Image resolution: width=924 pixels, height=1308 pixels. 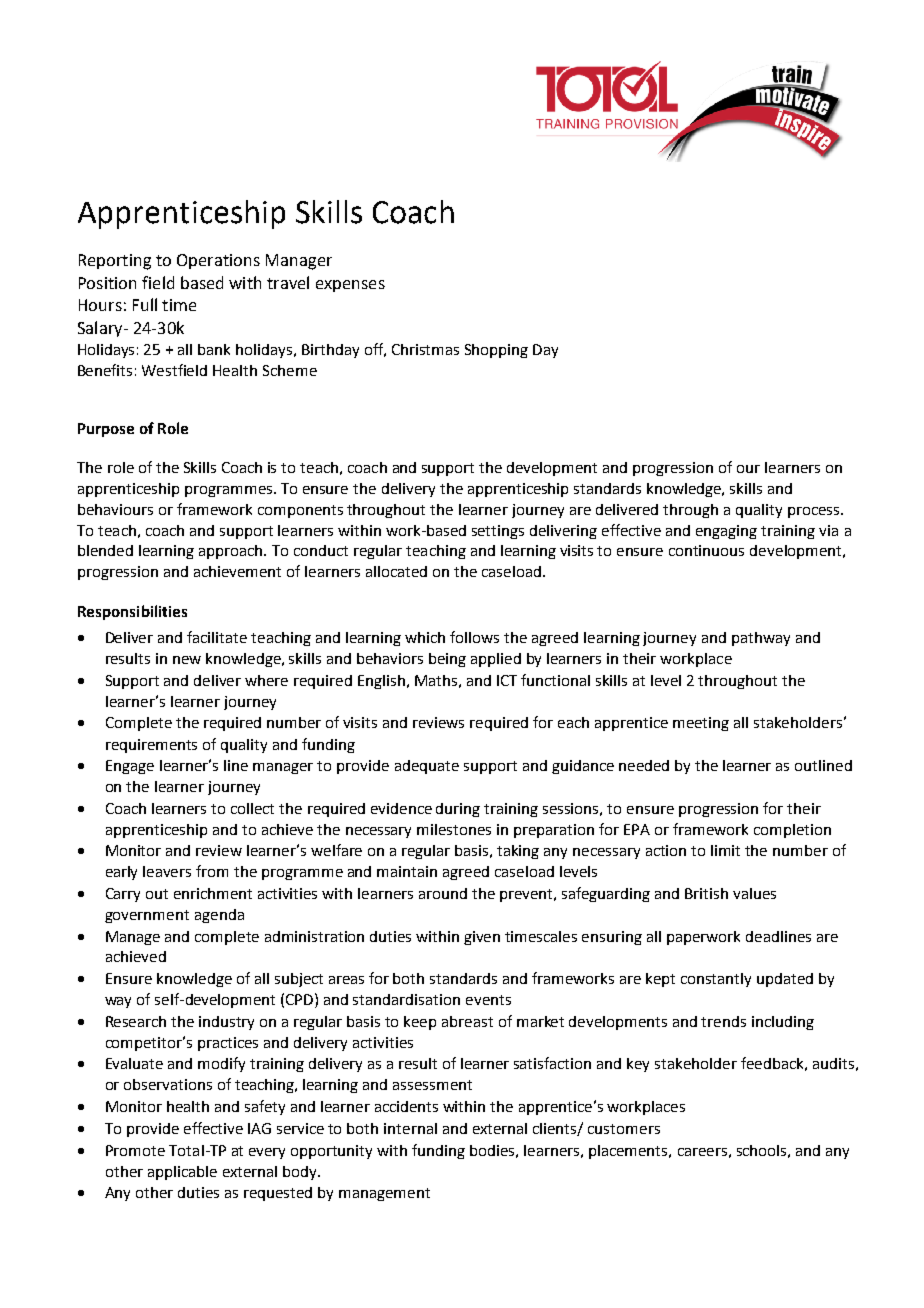 What do you see at coordinates (145, 304) in the document?
I see `Full` at bounding box center [145, 304].
